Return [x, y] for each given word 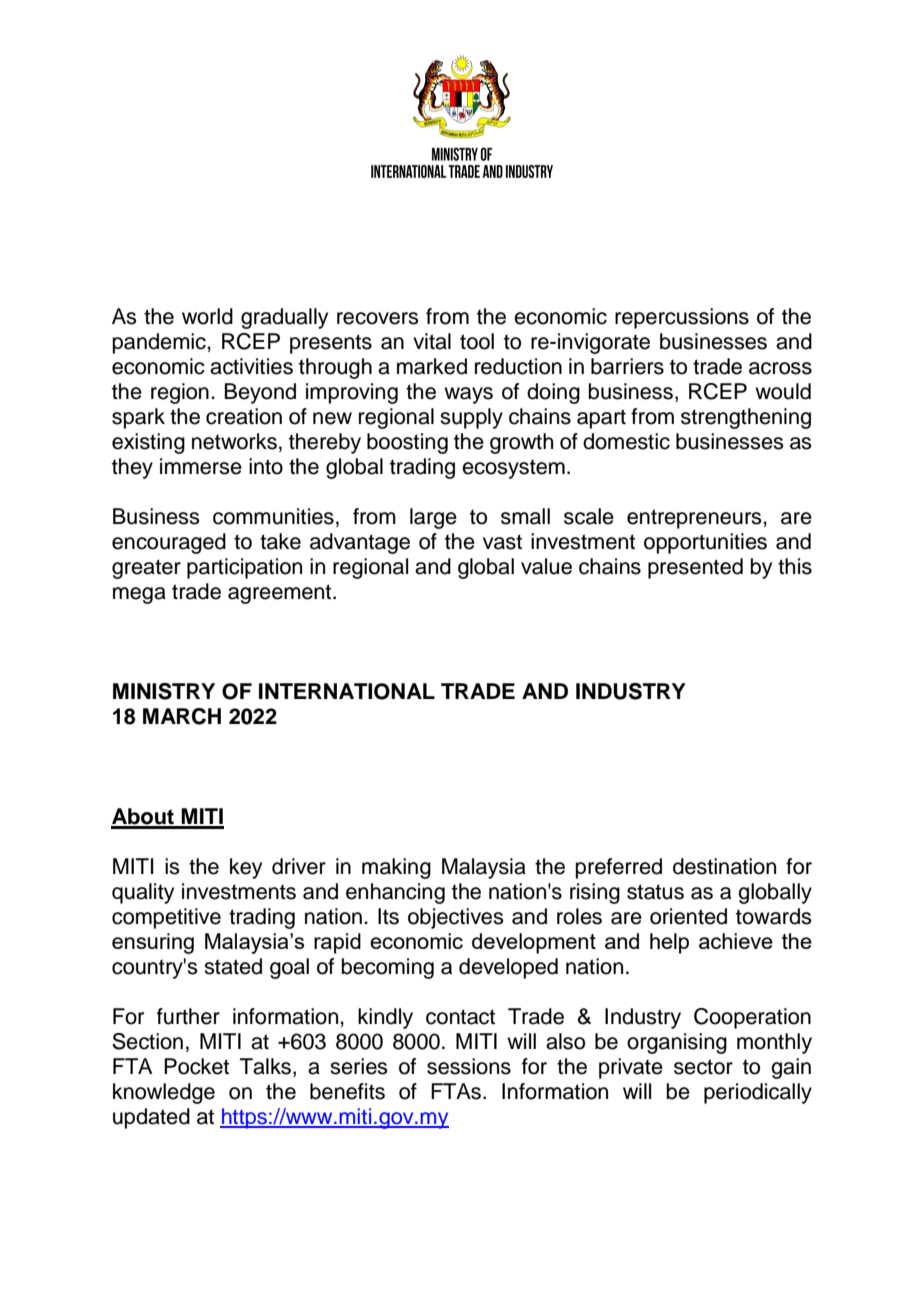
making [396, 868]
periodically [758, 1093]
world [207, 316]
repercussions [682, 318]
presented [695, 568]
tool [477, 341]
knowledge [164, 1093]
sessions [469, 1066]
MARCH [182, 716]
